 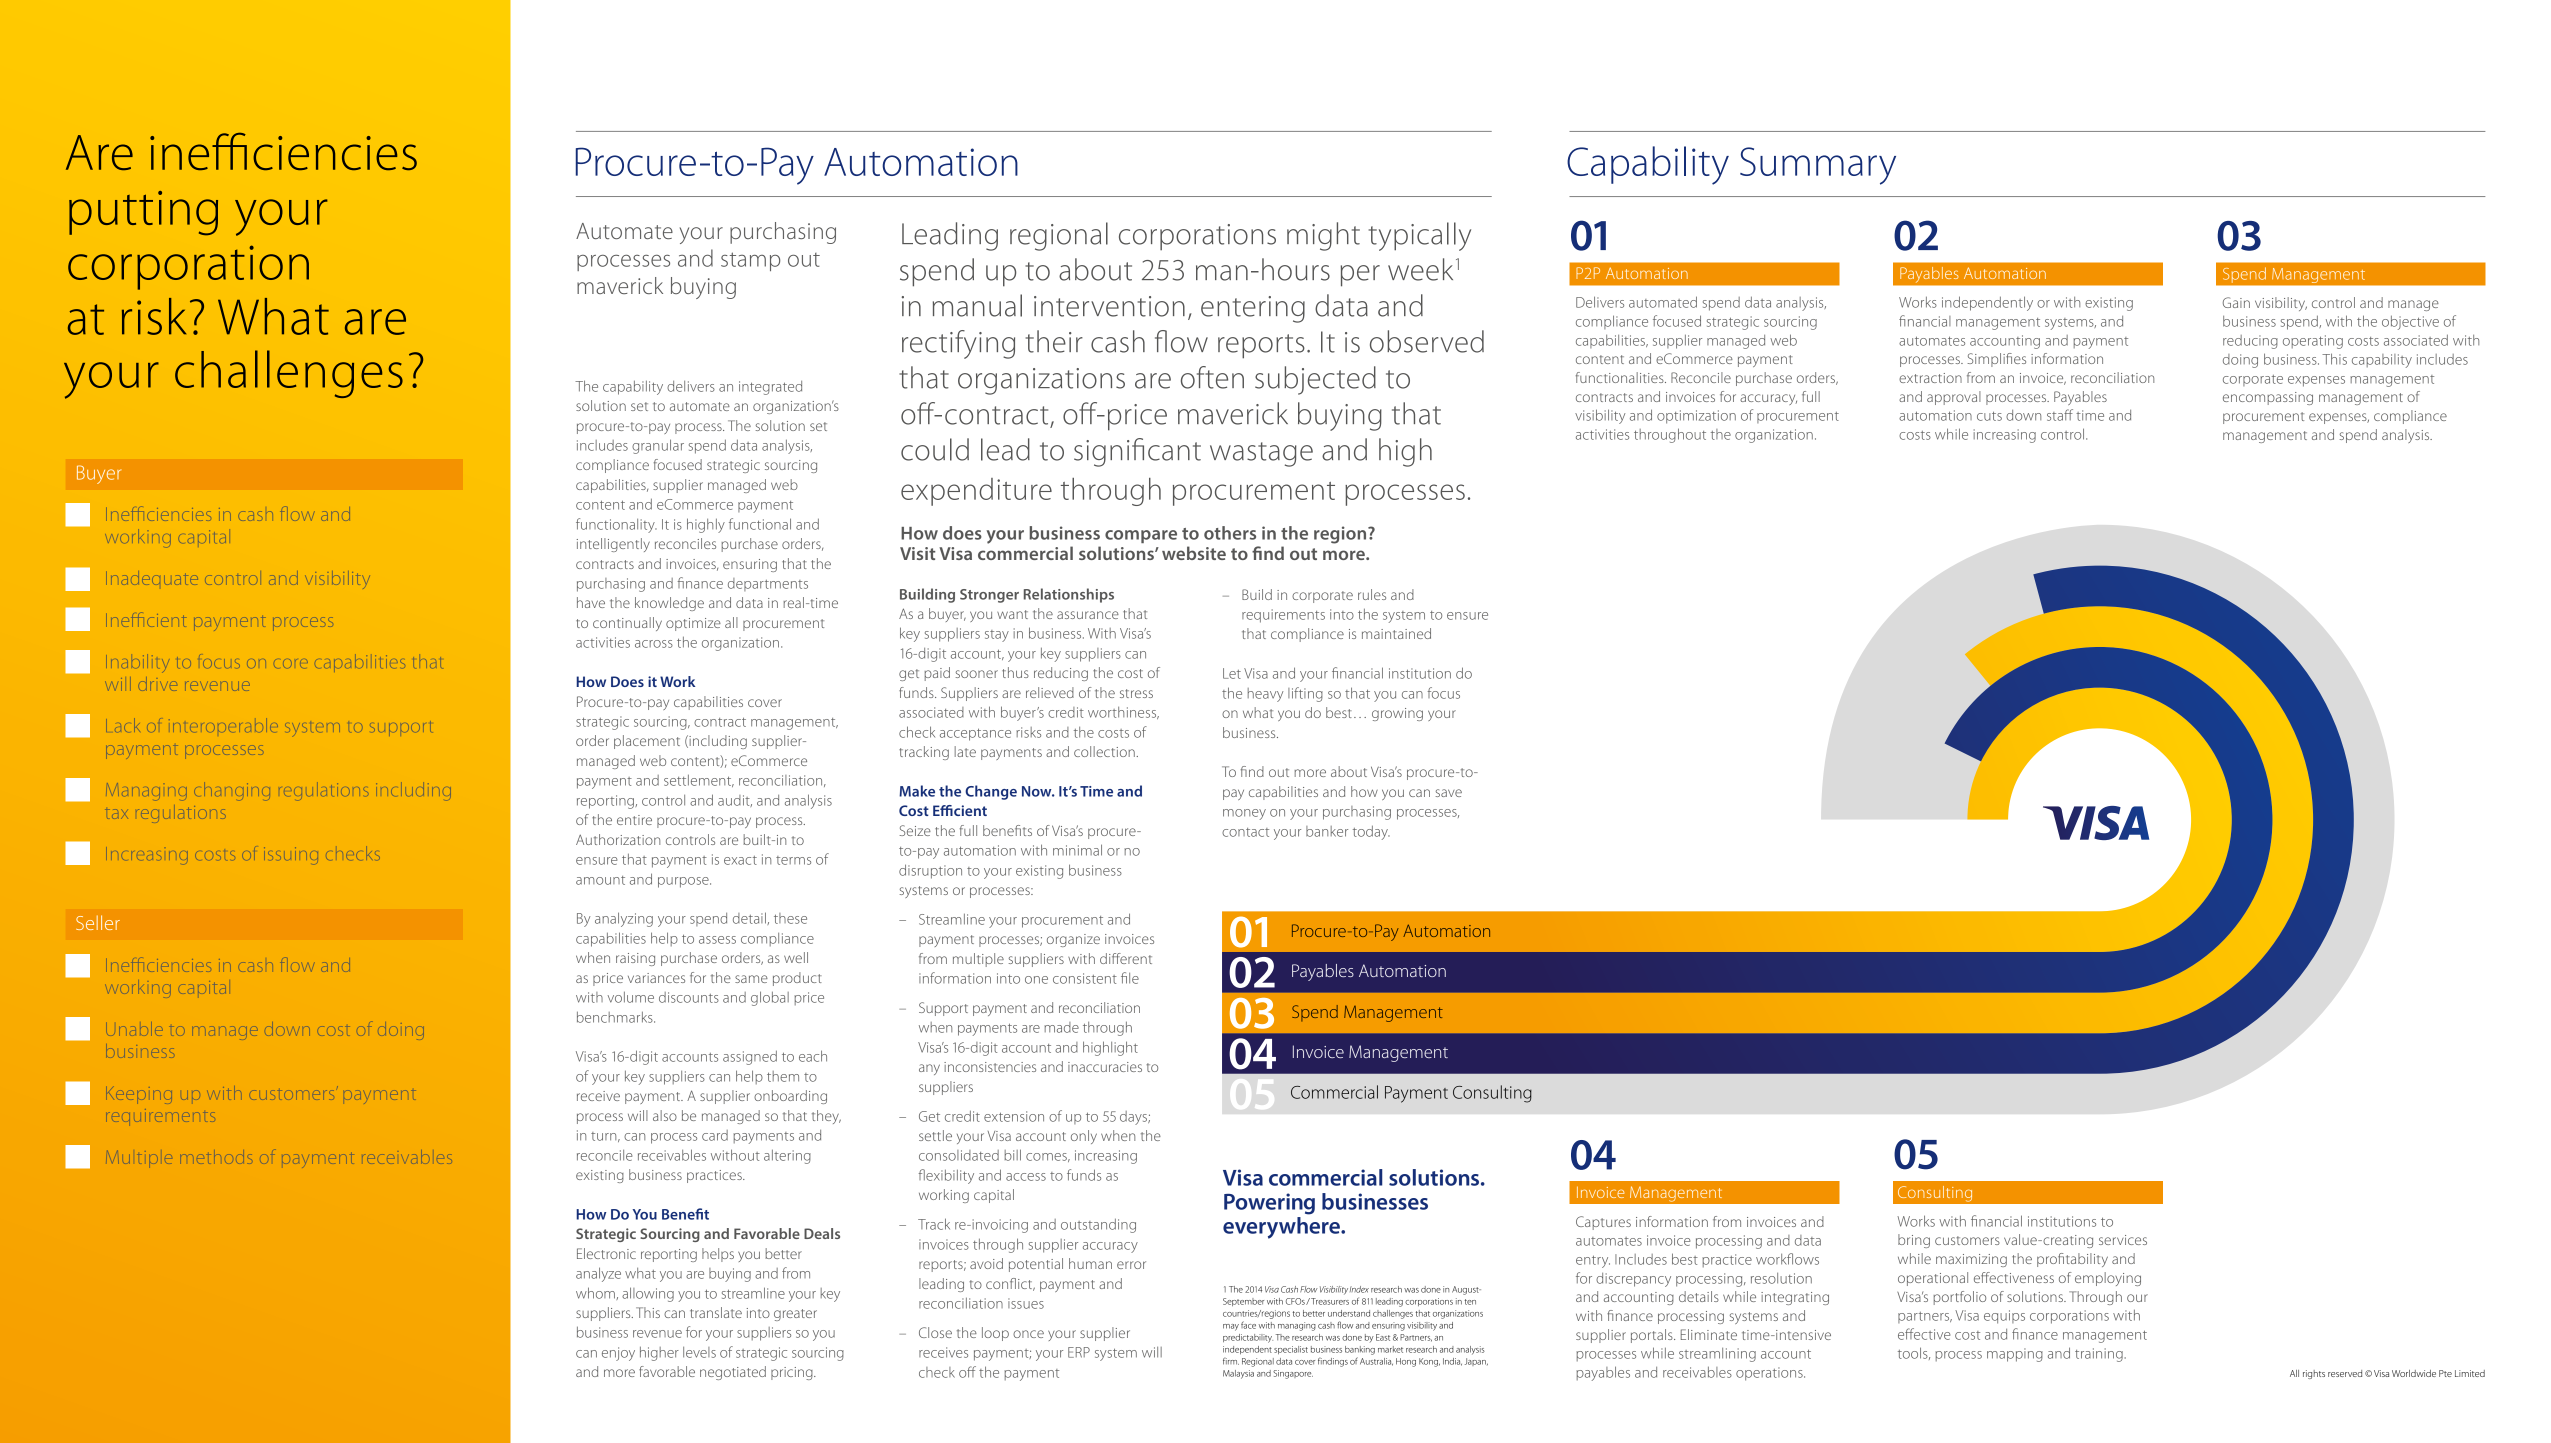 What do you see at coordinates (1323, 236) in the screenshot?
I see `might` at bounding box center [1323, 236].
